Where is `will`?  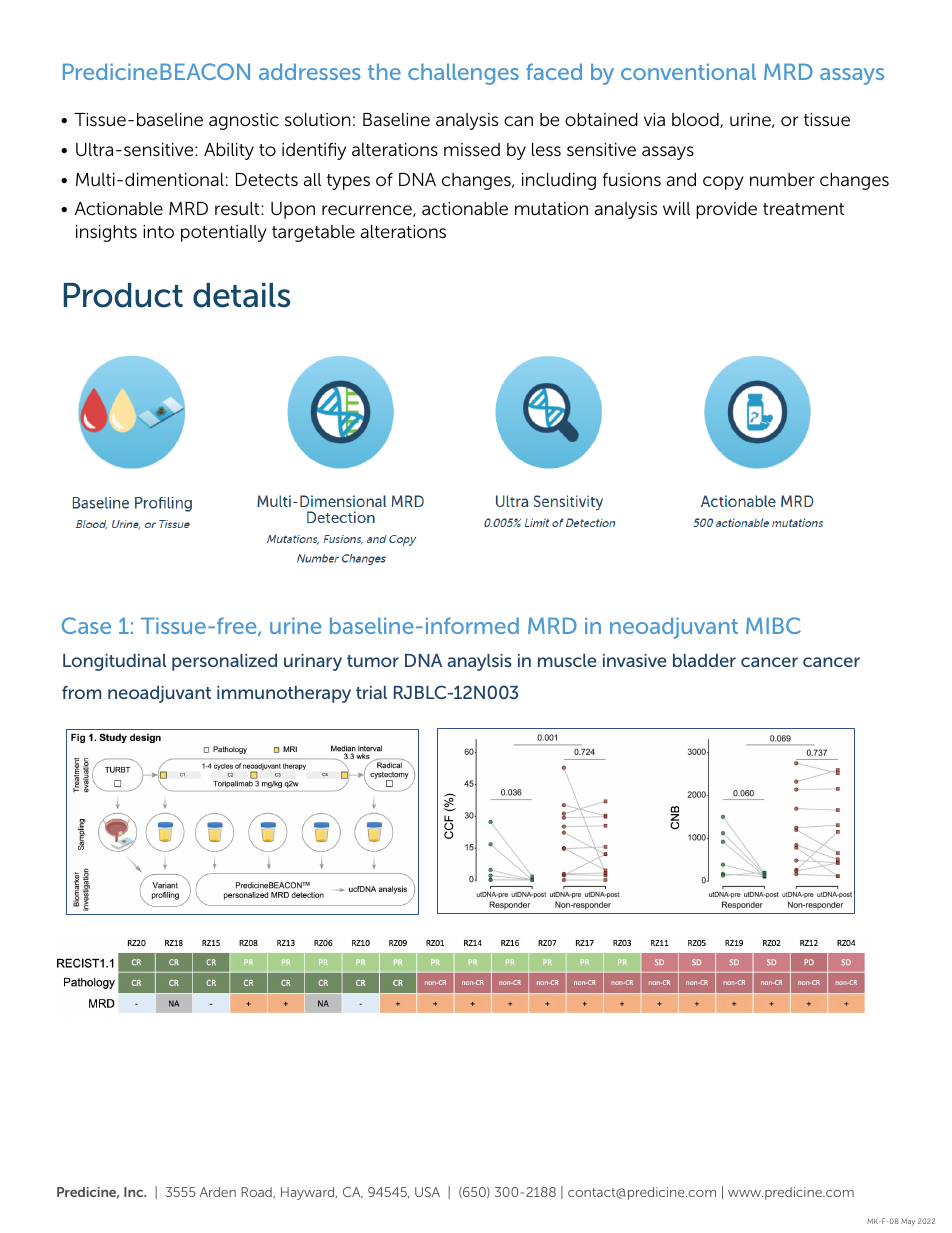 will is located at coordinates (676, 208).
